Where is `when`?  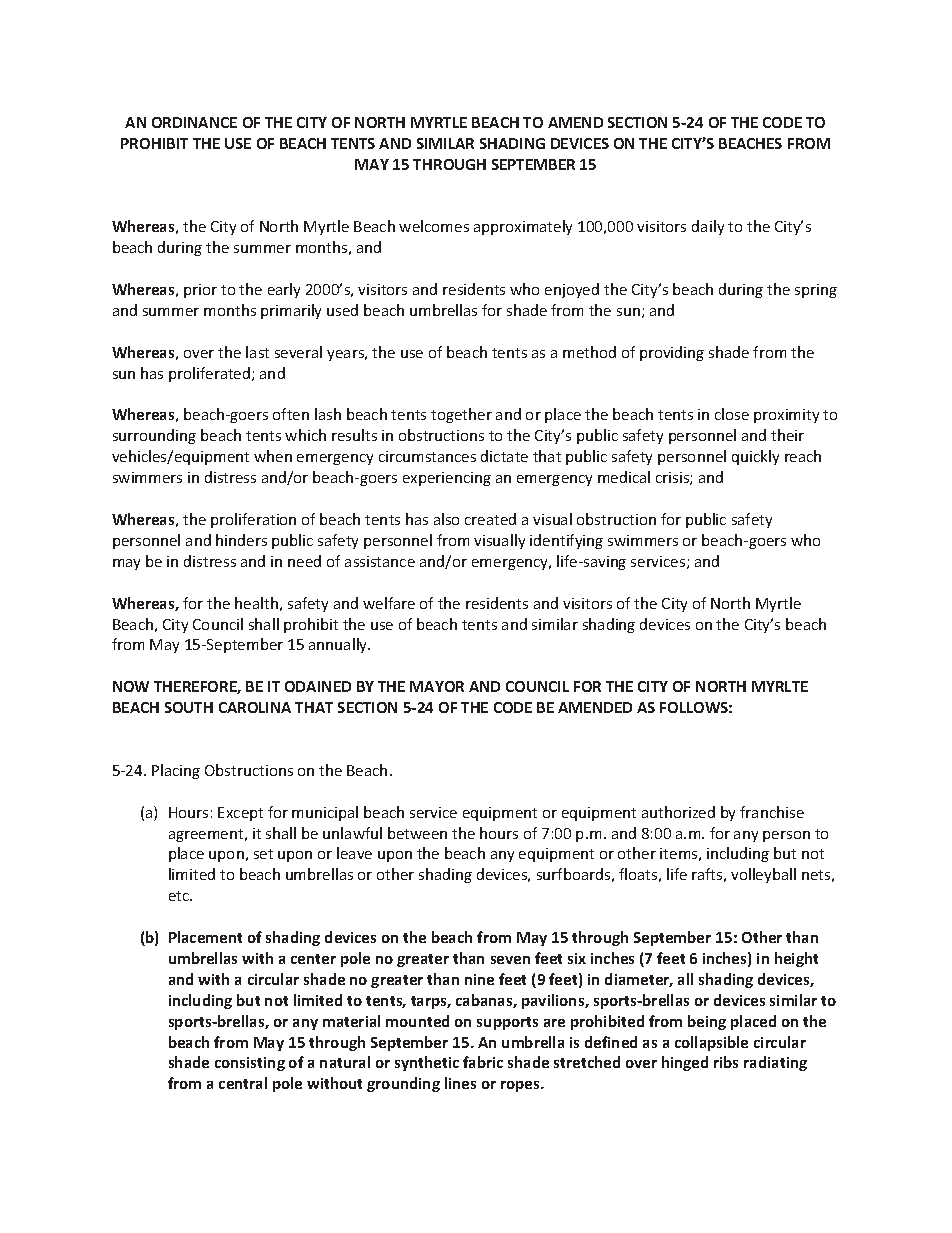 when is located at coordinates (273, 456).
